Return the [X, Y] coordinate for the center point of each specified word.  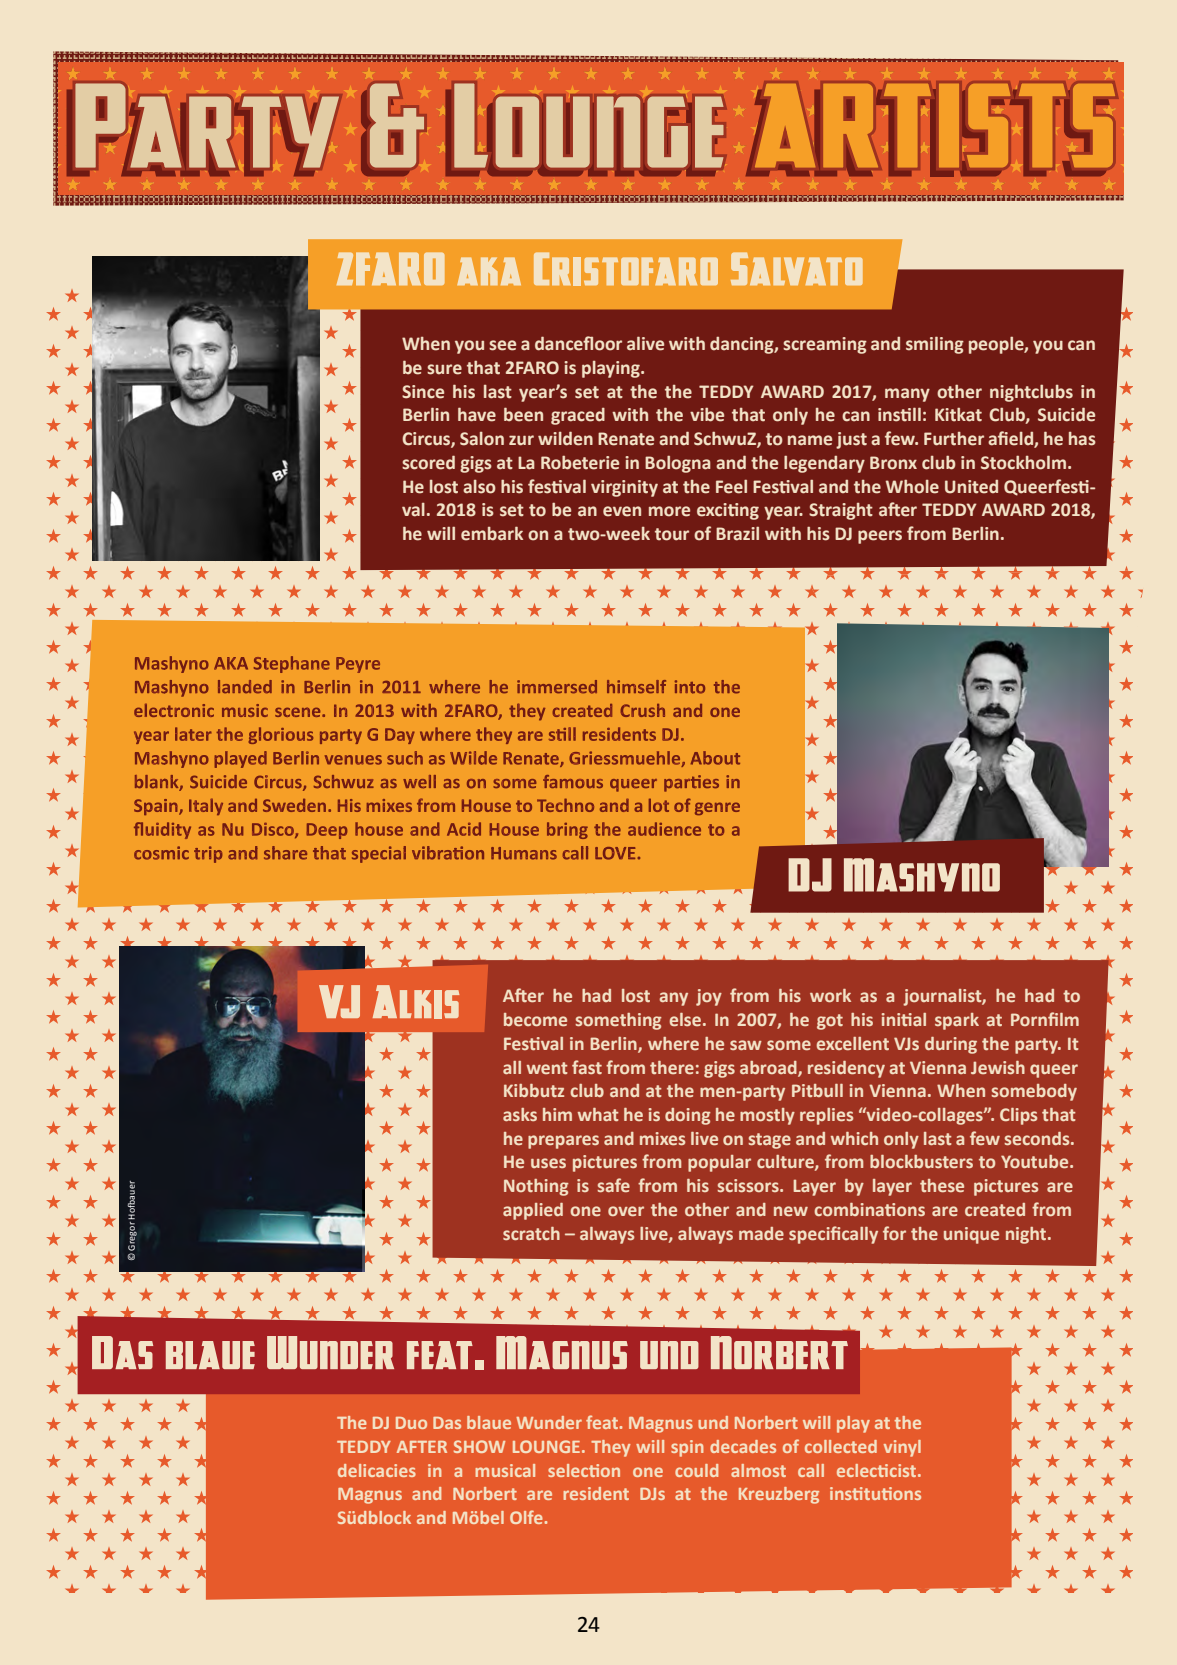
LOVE [615, 853]
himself [636, 686]
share [285, 853]
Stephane [292, 664]
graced [578, 416]
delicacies [377, 1470]
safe [614, 1185]
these [942, 1185]
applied [533, 1211]
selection [584, 1470]
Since [423, 392]
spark [957, 1021]
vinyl [902, 1448]
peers [880, 537]
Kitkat [958, 415]
